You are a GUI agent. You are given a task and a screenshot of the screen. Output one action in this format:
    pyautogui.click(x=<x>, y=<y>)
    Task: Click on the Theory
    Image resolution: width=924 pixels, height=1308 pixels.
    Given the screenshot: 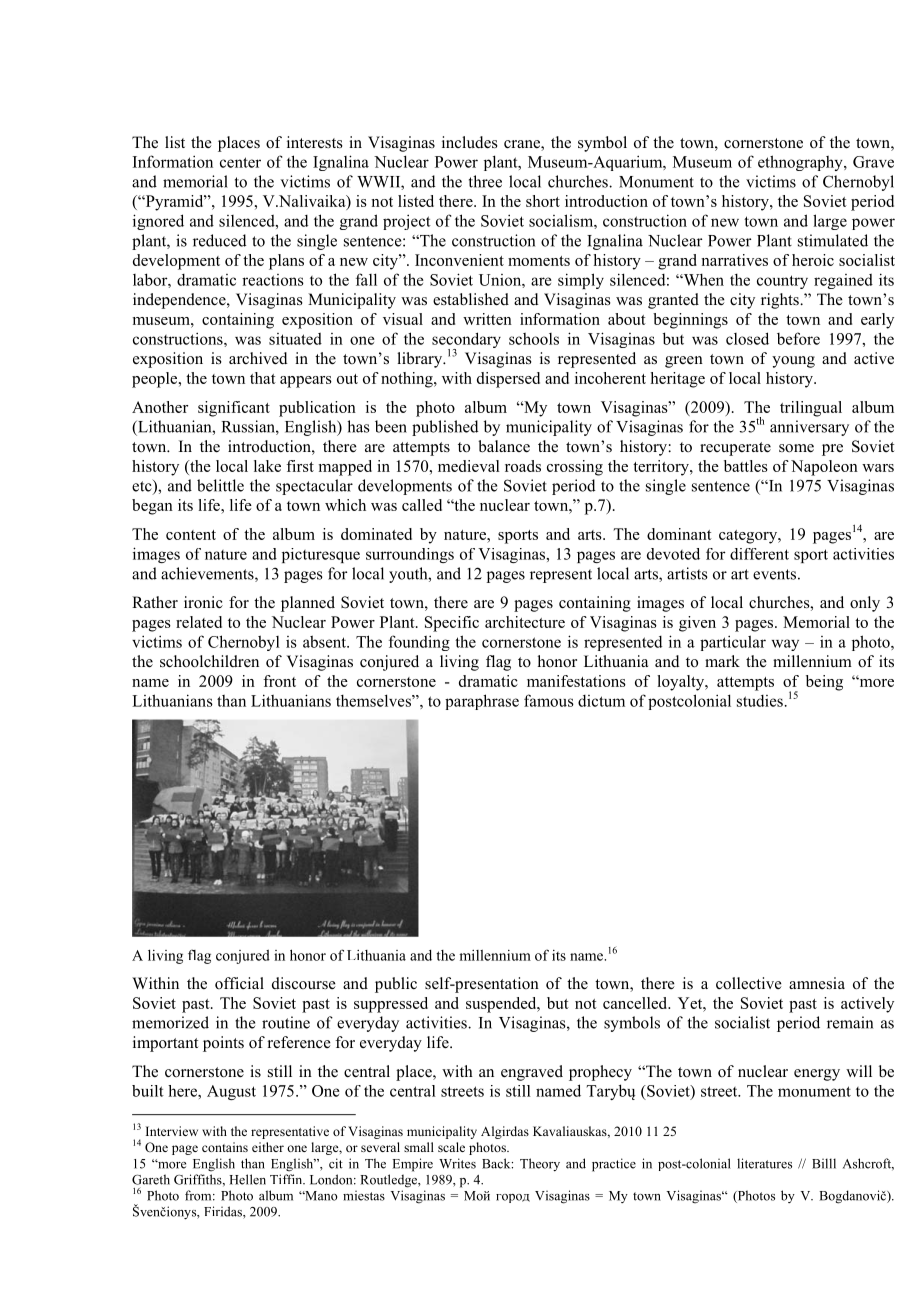 What is the action you would take?
    pyautogui.click(x=540, y=1164)
